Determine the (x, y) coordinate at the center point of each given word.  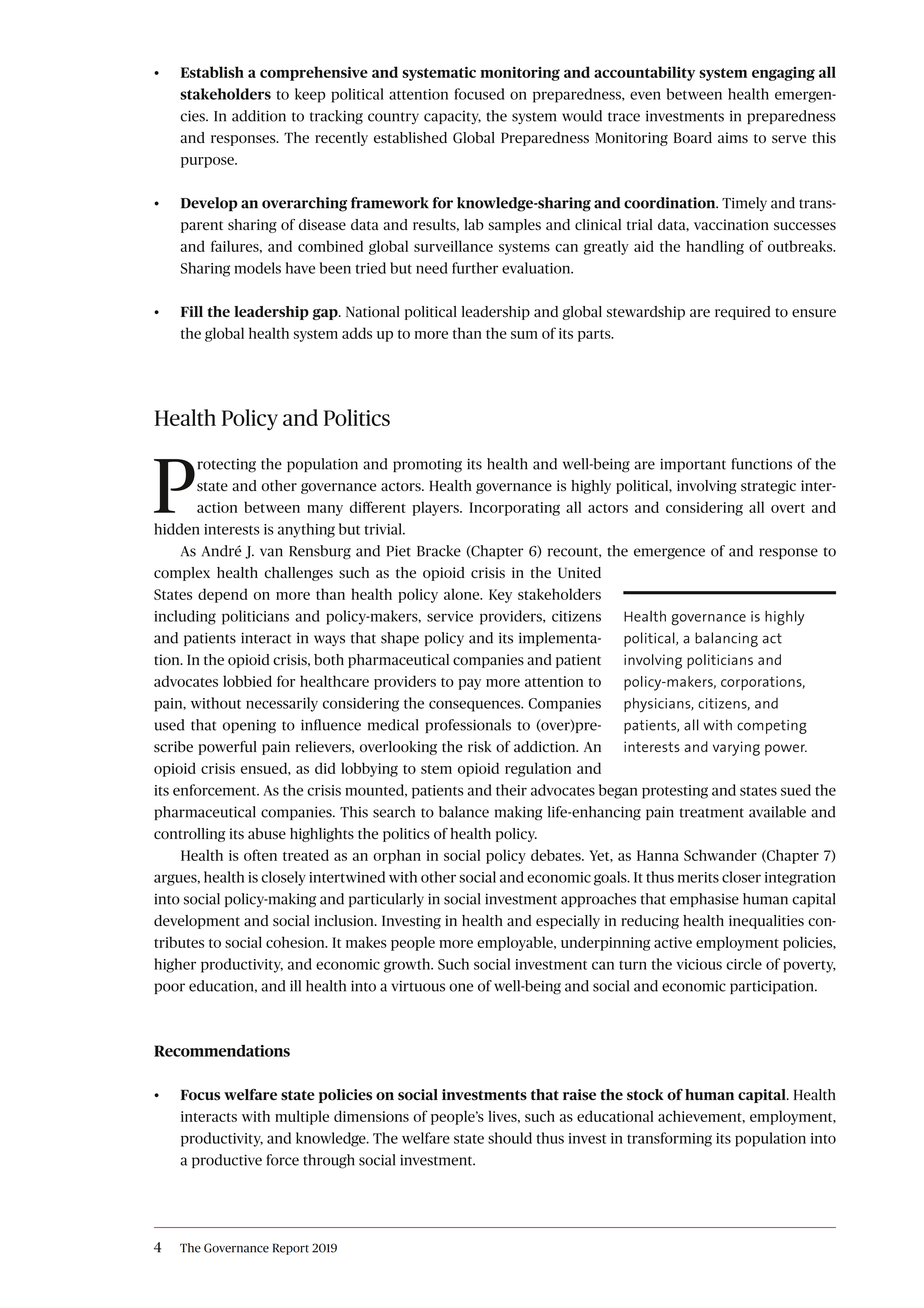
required (742, 313)
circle (744, 964)
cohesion (296, 942)
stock (645, 1095)
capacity (452, 117)
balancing (726, 639)
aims (733, 137)
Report (291, 1249)
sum (524, 335)
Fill (192, 311)
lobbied (247, 681)
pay (470, 684)
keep (310, 95)
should (510, 1138)
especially (568, 922)
